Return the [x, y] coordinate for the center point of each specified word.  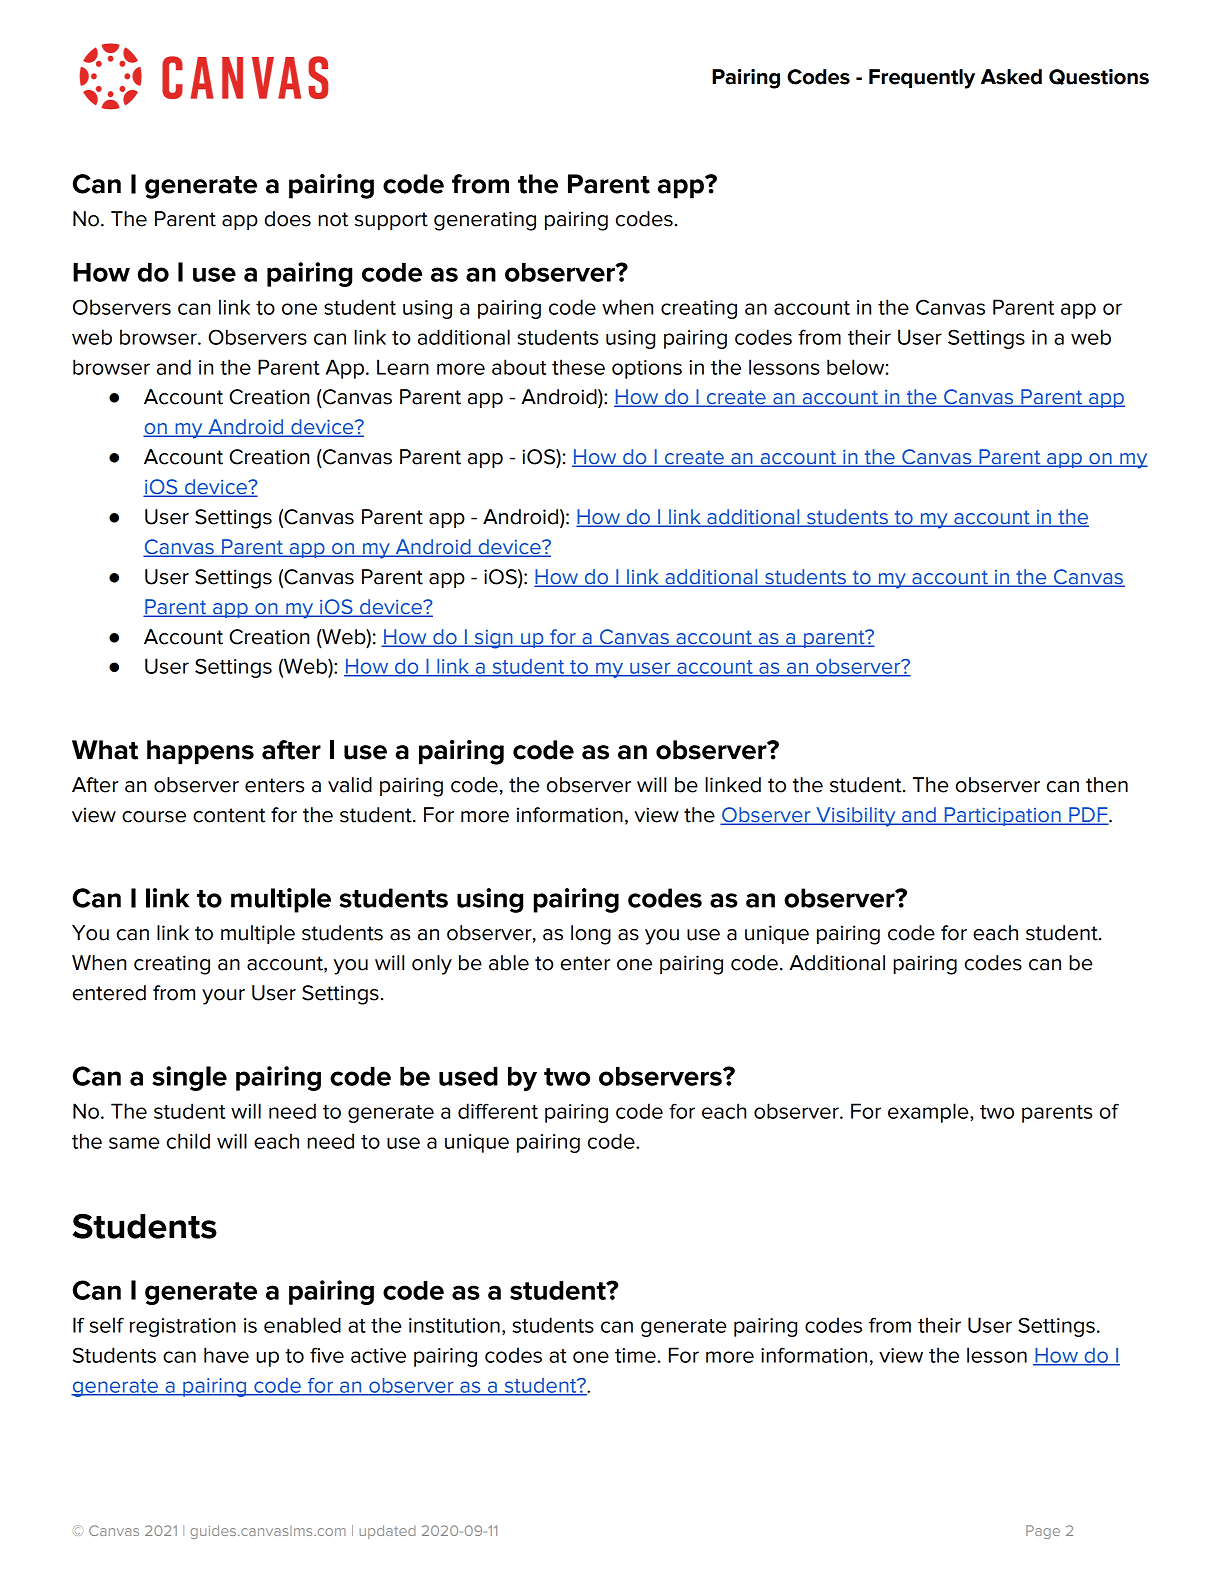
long [591, 935]
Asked [1011, 77]
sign [493, 639]
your [223, 997]
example [929, 1113]
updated [387, 1532]
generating [485, 221]
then [1107, 785]
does [288, 219]
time [635, 1355]
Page [1043, 1532]
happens [200, 752]
